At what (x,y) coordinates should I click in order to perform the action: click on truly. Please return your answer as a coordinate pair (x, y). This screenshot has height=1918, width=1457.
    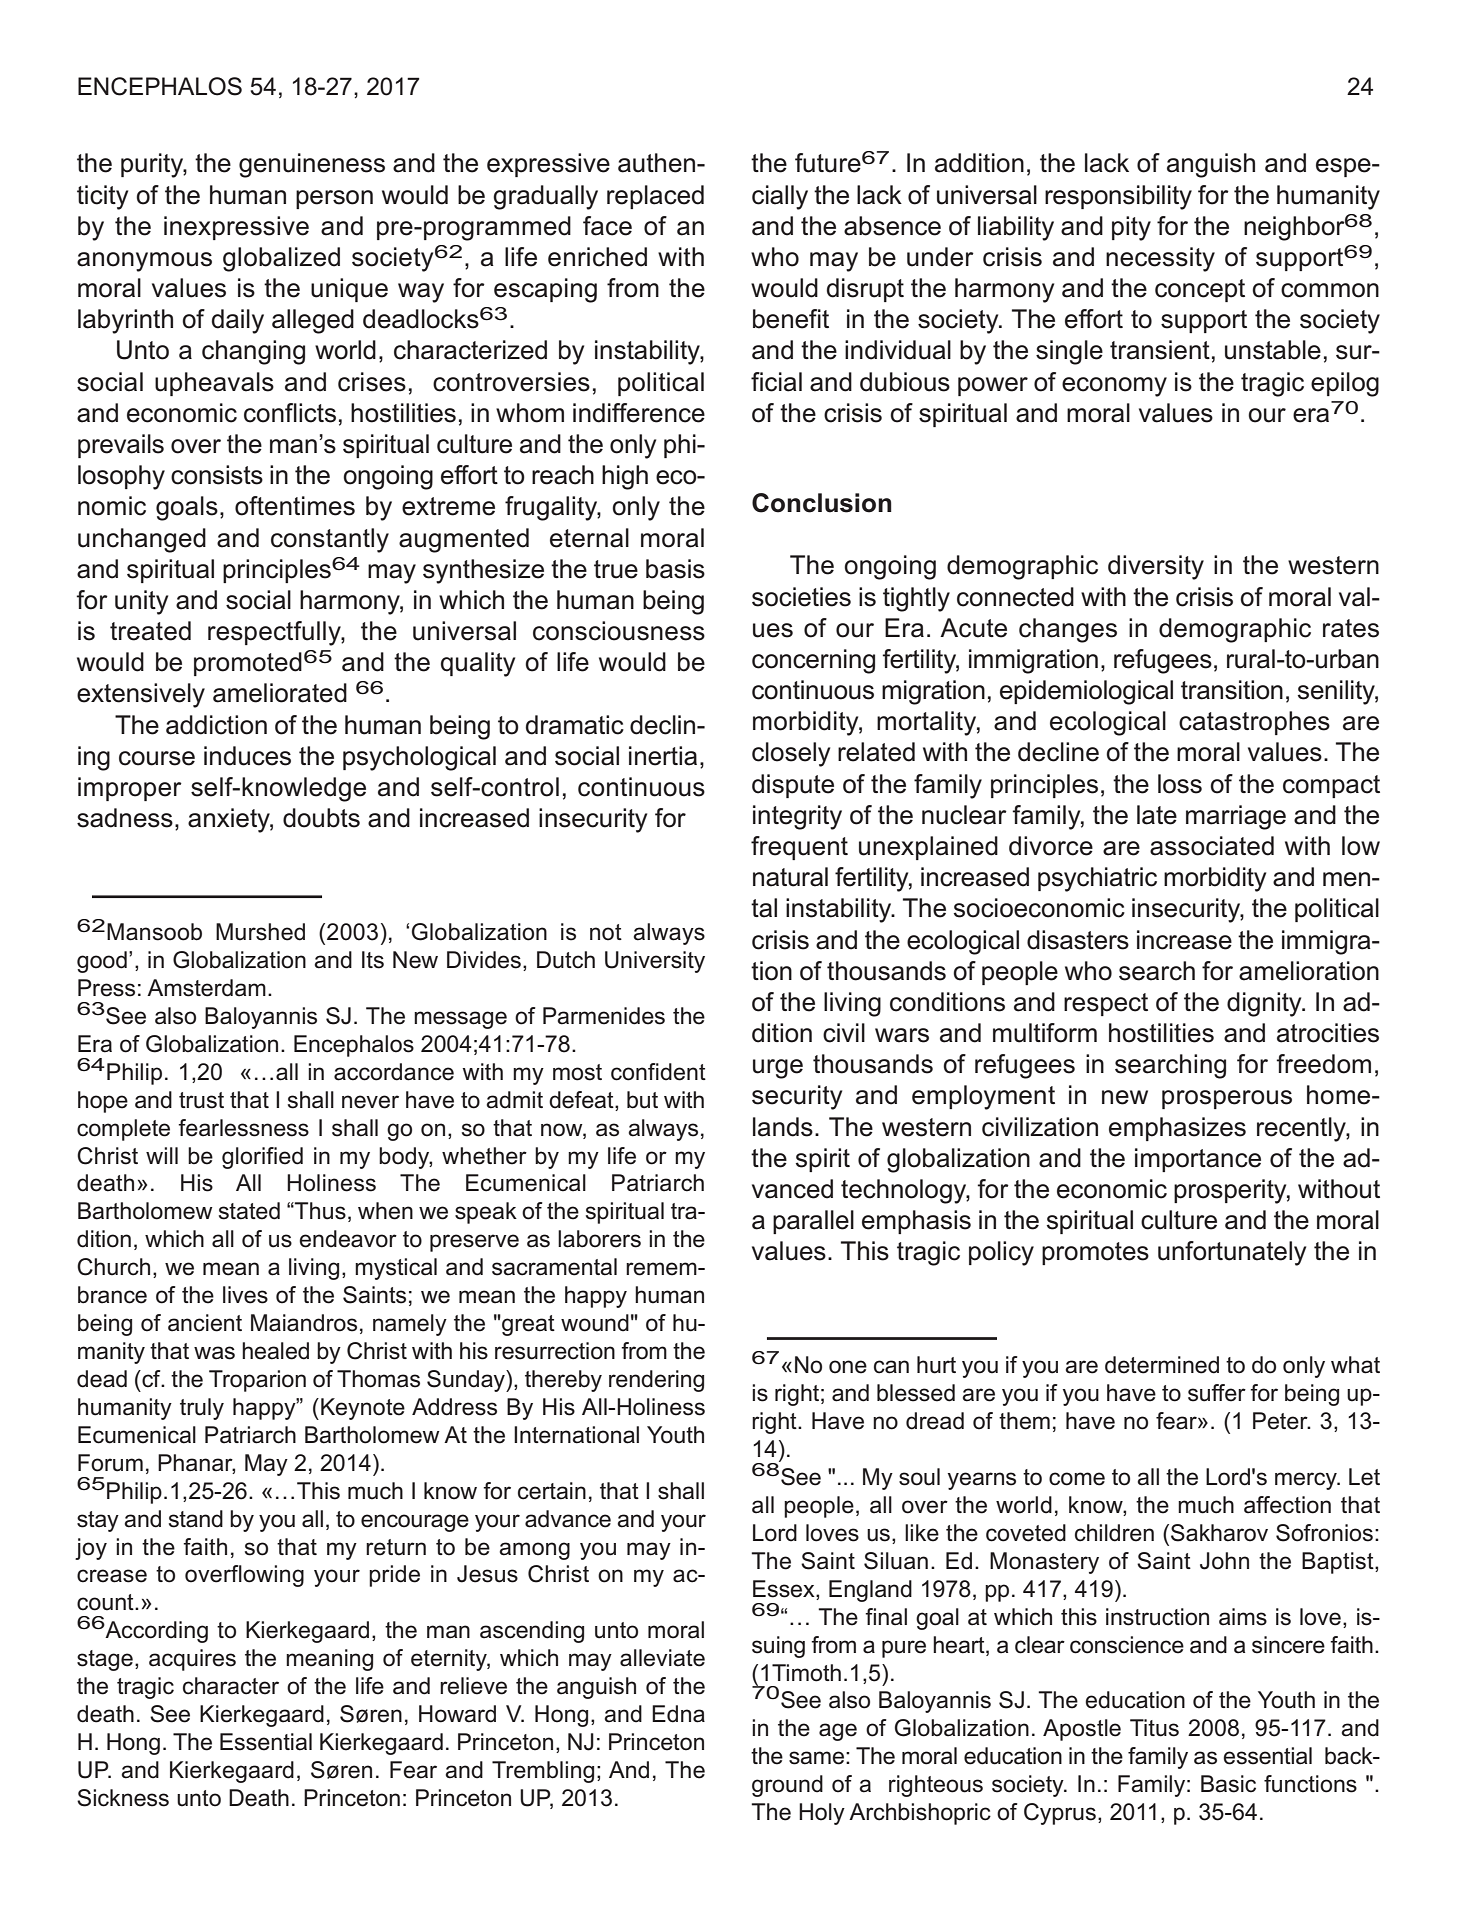
    Looking at the image, I should click on (202, 1409).
